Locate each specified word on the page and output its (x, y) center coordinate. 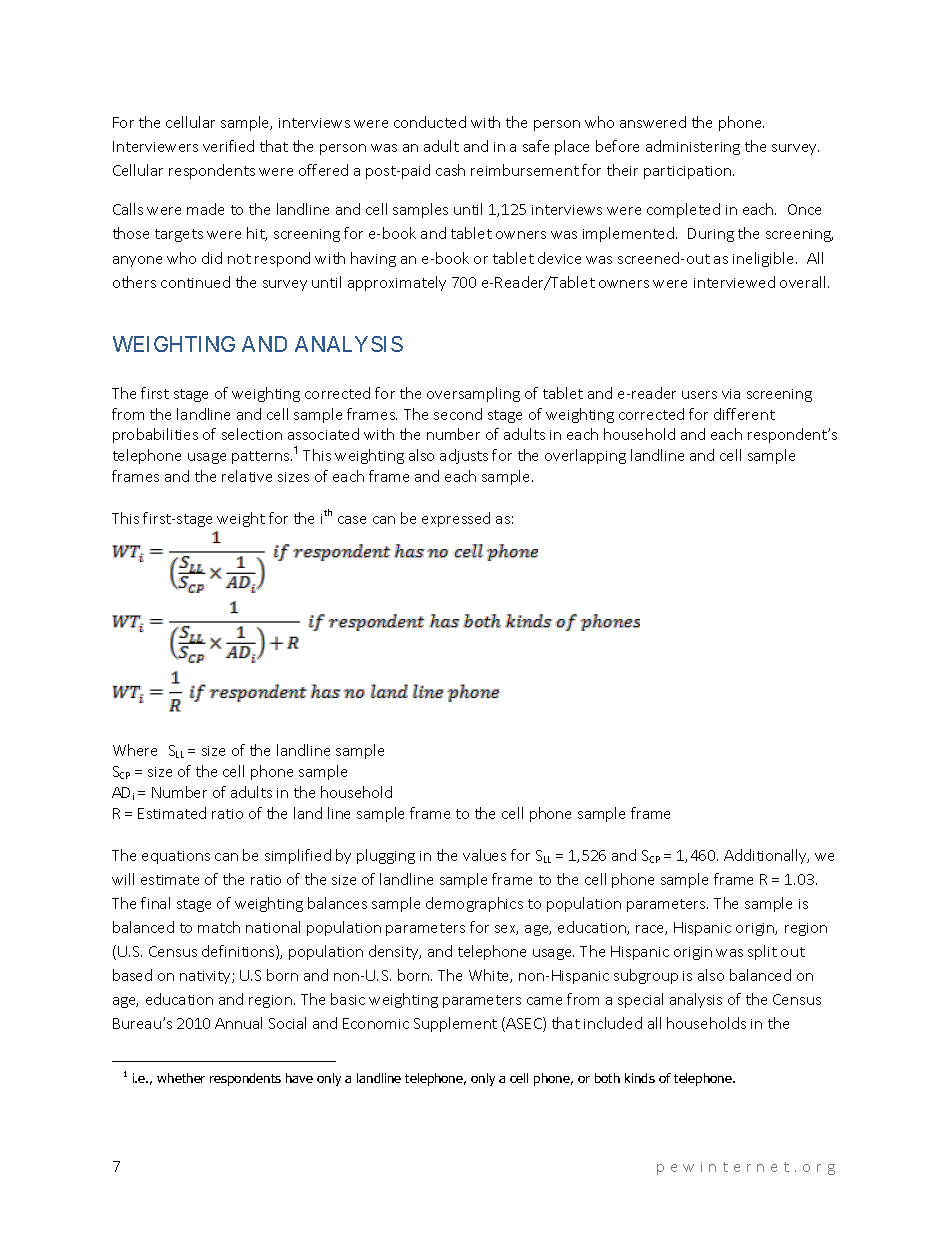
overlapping (585, 456)
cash (450, 170)
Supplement (455, 1024)
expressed (456, 519)
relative (247, 476)
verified (228, 146)
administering (693, 147)
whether (181, 1078)
